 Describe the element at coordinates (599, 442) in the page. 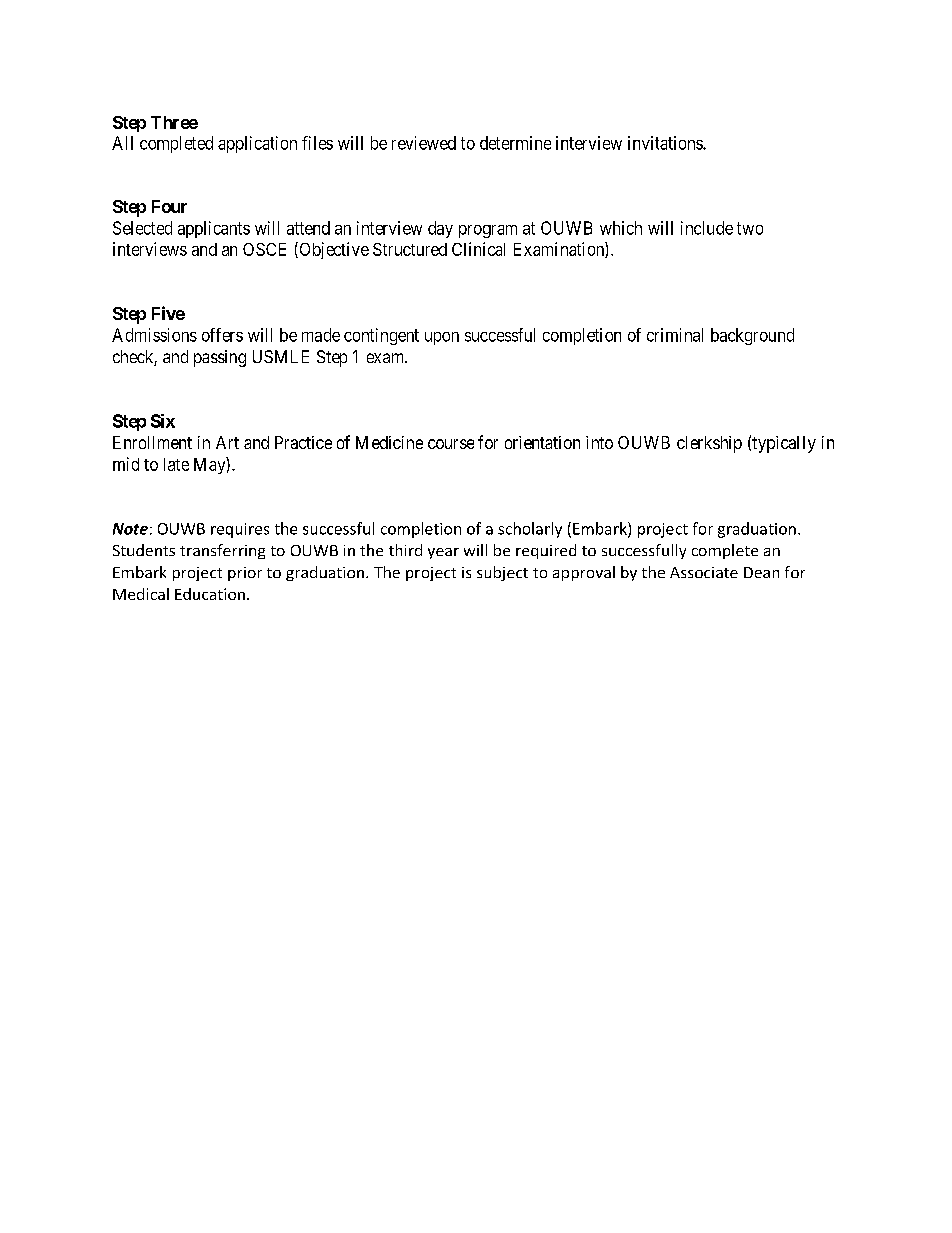

I see `into` at that location.
